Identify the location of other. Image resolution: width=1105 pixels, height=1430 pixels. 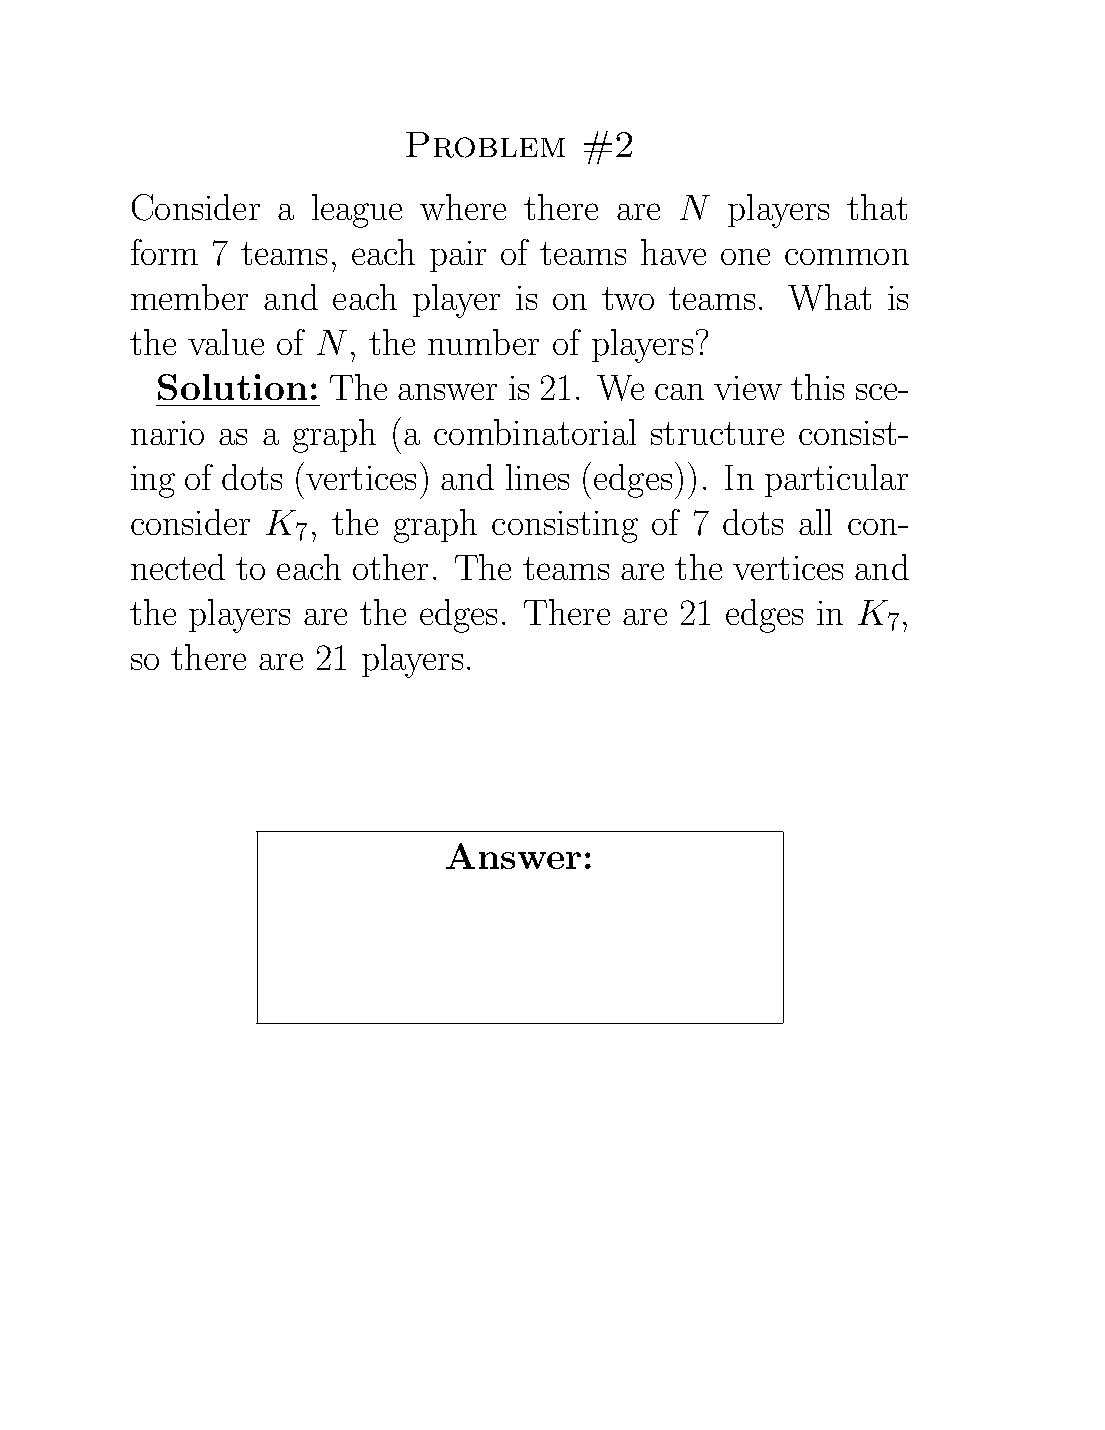
(390, 567).
